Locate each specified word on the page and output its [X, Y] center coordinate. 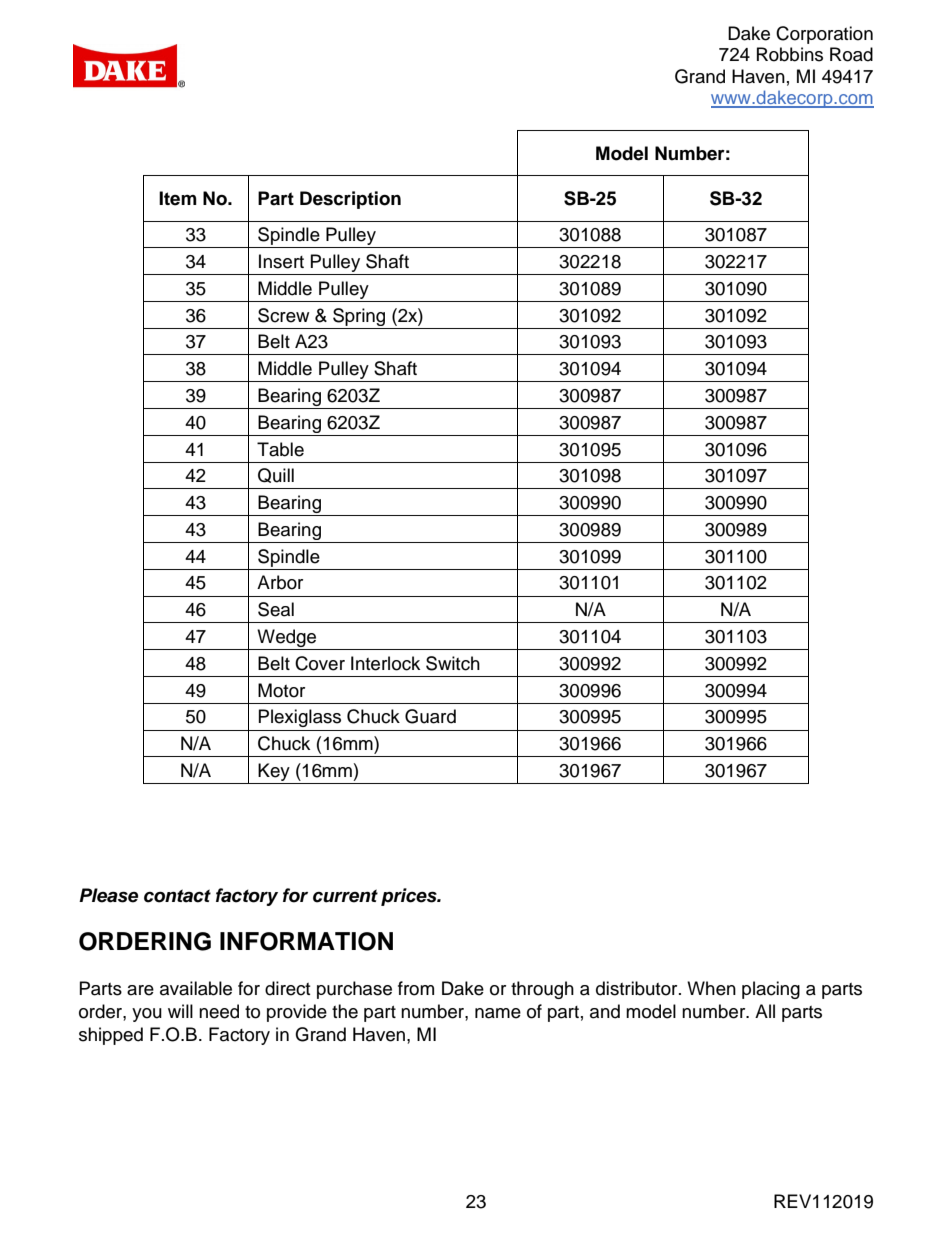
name [498, 1013]
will [180, 1011]
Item [178, 198]
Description [350, 200]
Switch [453, 663]
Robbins [790, 54]
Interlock [385, 663]
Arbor [280, 582]
